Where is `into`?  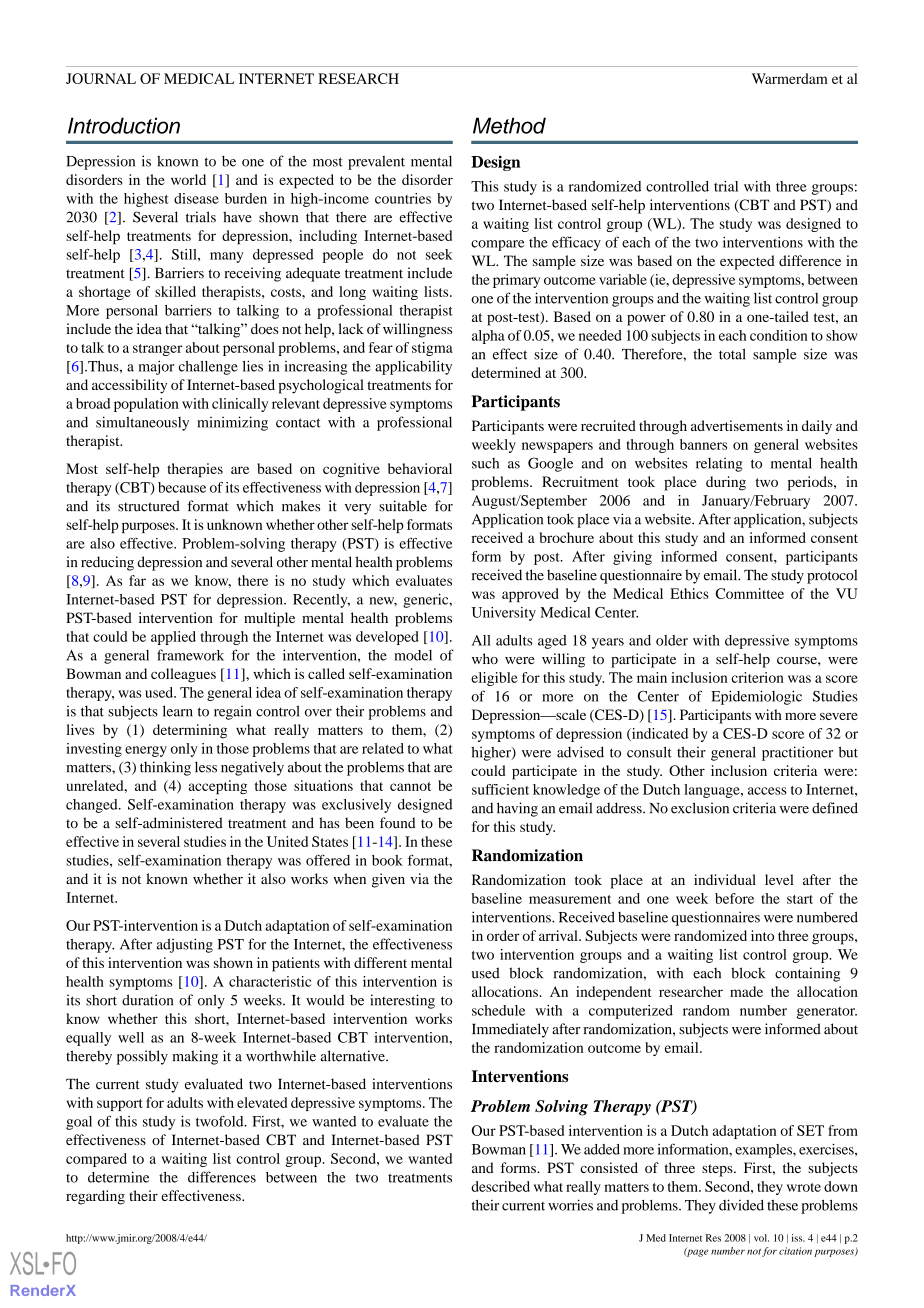 into is located at coordinates (762, 935).
